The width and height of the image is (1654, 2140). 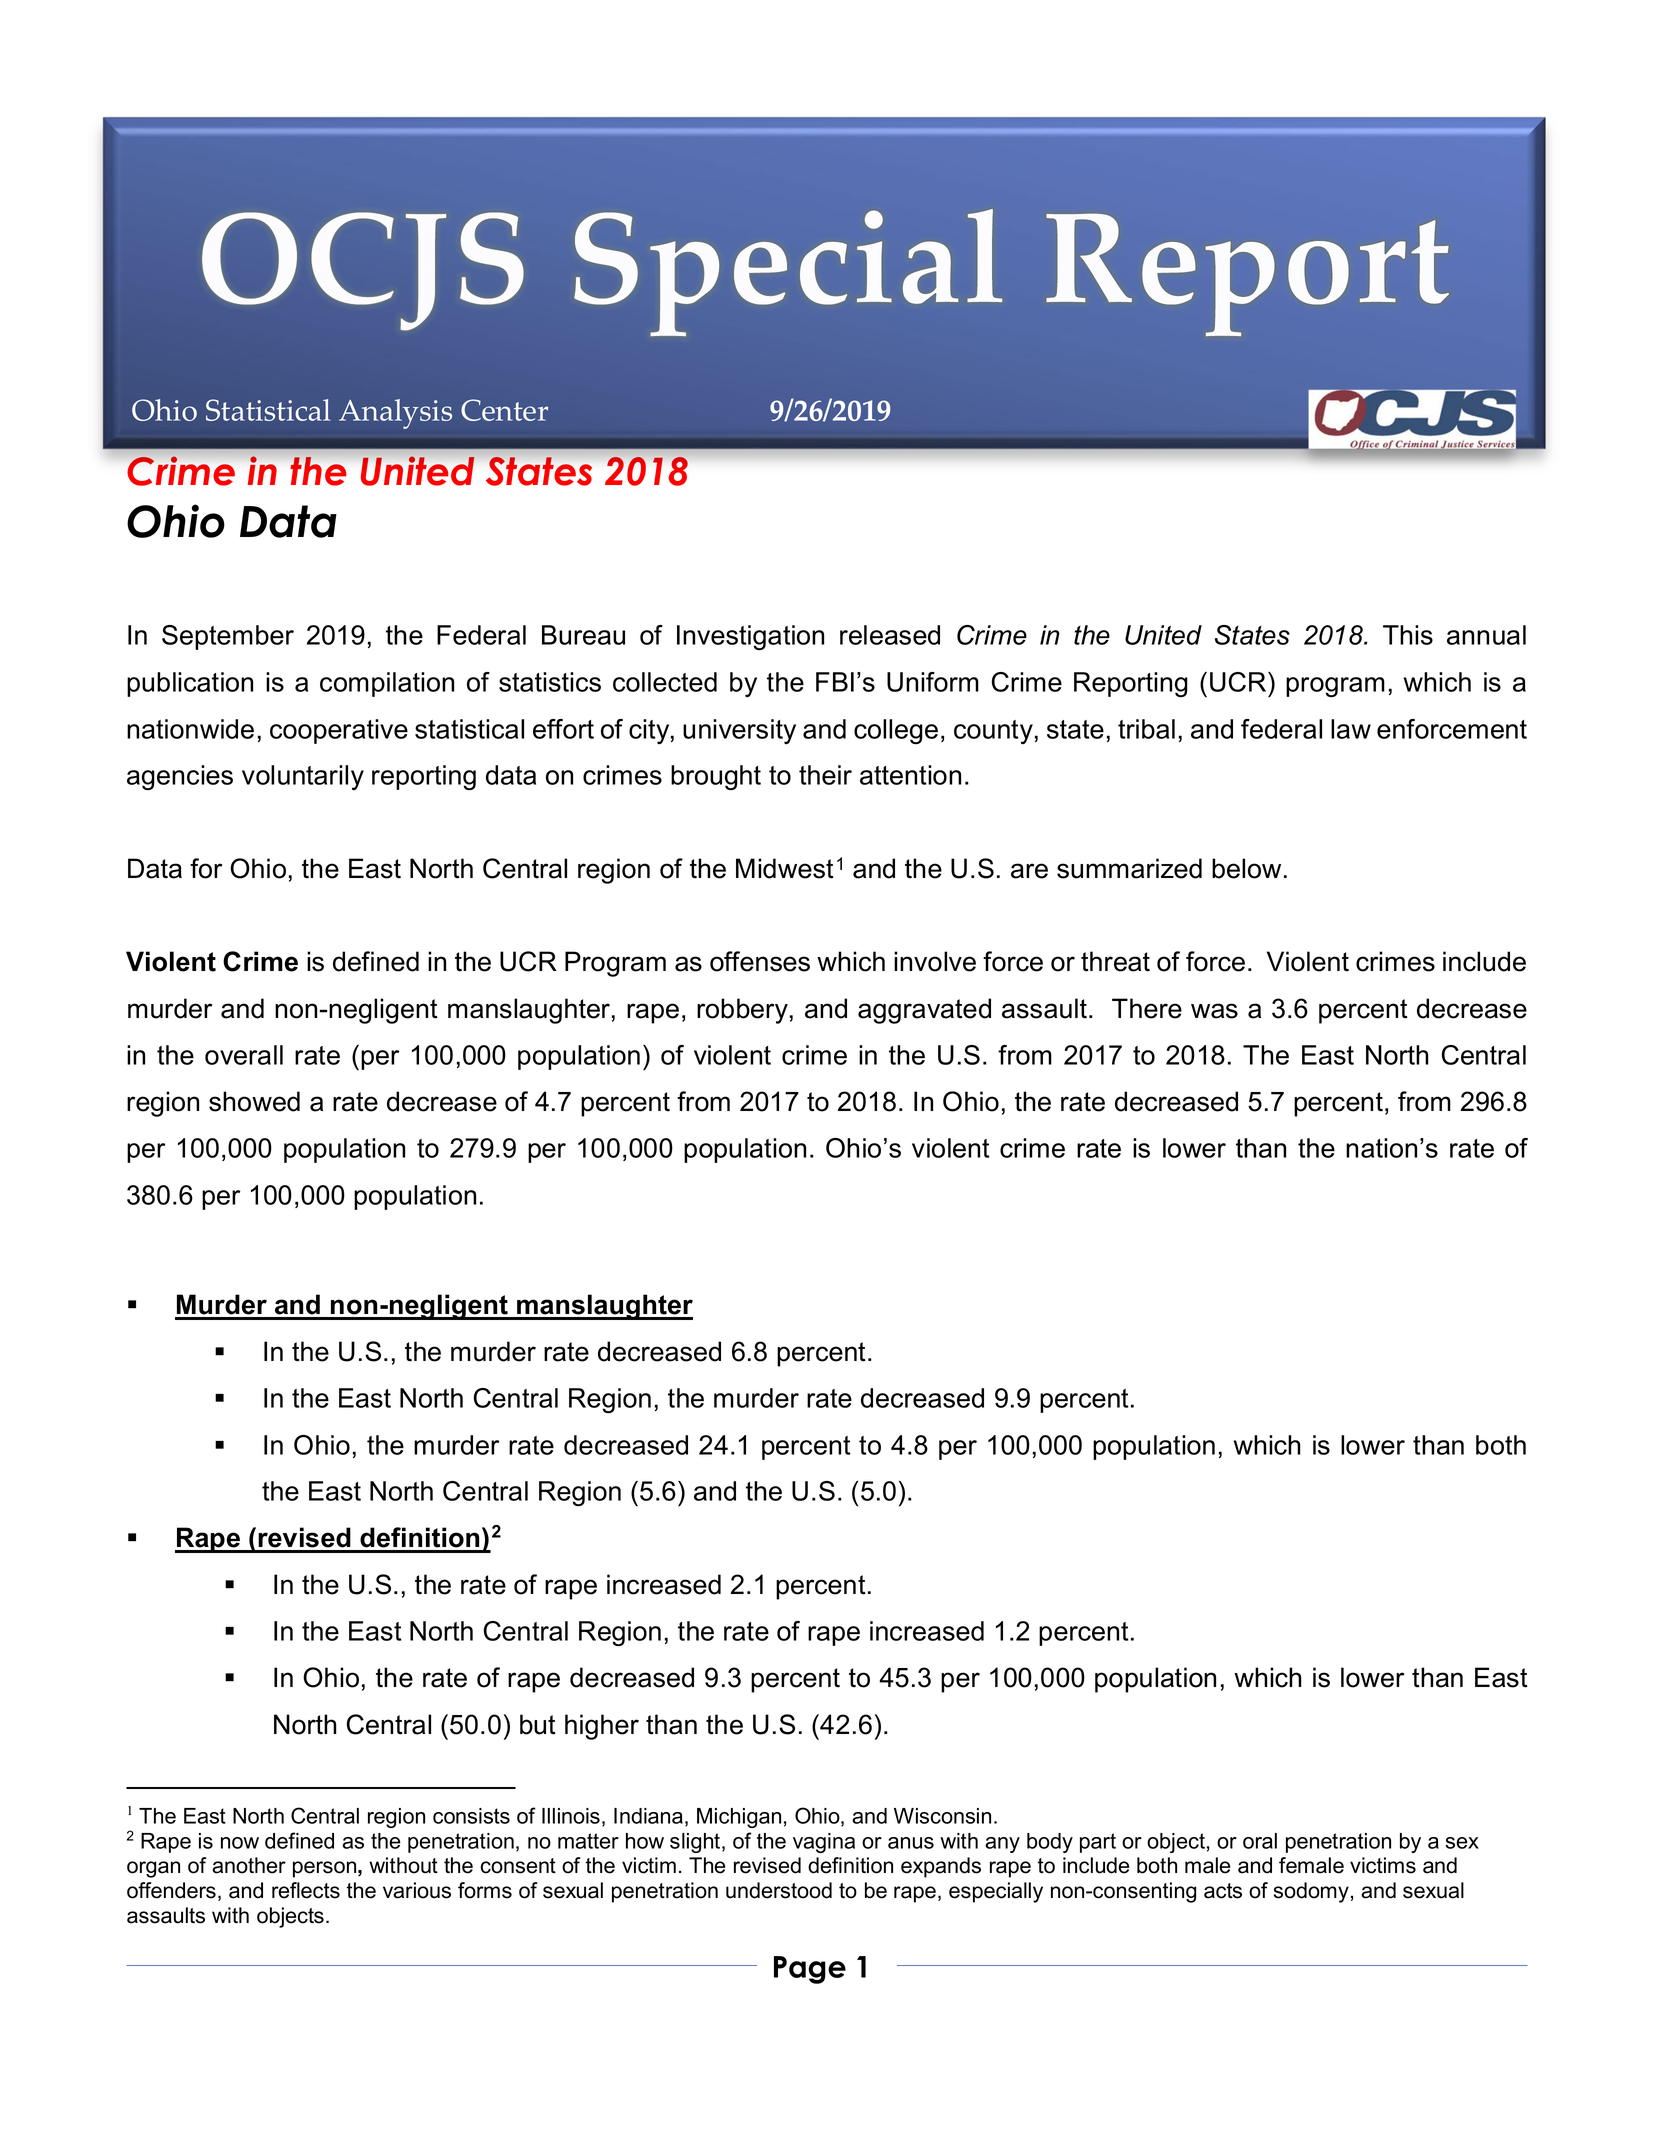 What do you see at coordinates (890, 635) in the image?
I see `released` at bounding box center [890, 635].
